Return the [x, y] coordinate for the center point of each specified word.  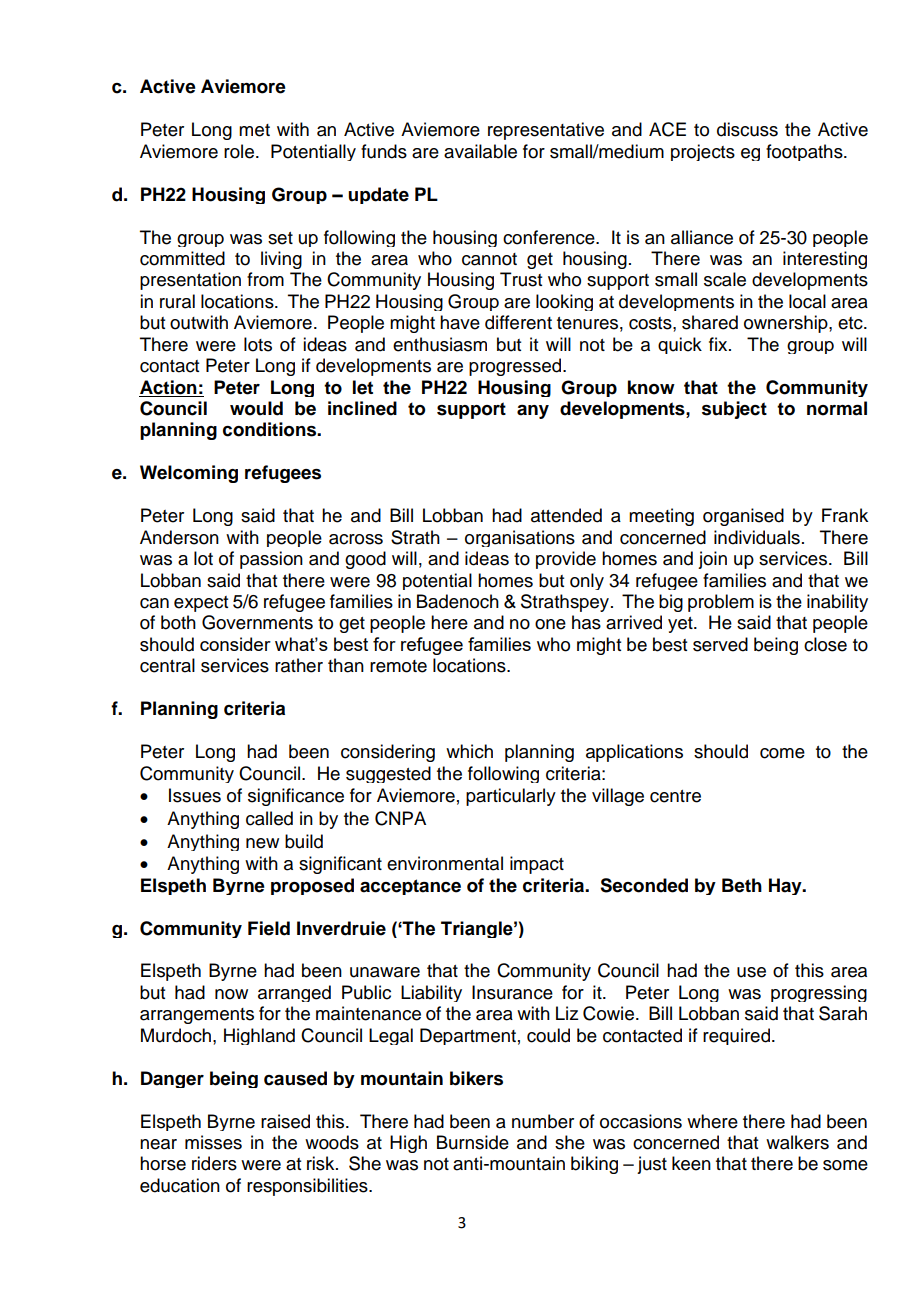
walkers [797, 1142]
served [720, 644]
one [550, 624]
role [239, 151]
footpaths [805, 152]
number [543, 1121]
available [480, 151]
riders [214, 1163]
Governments [257, 622]
